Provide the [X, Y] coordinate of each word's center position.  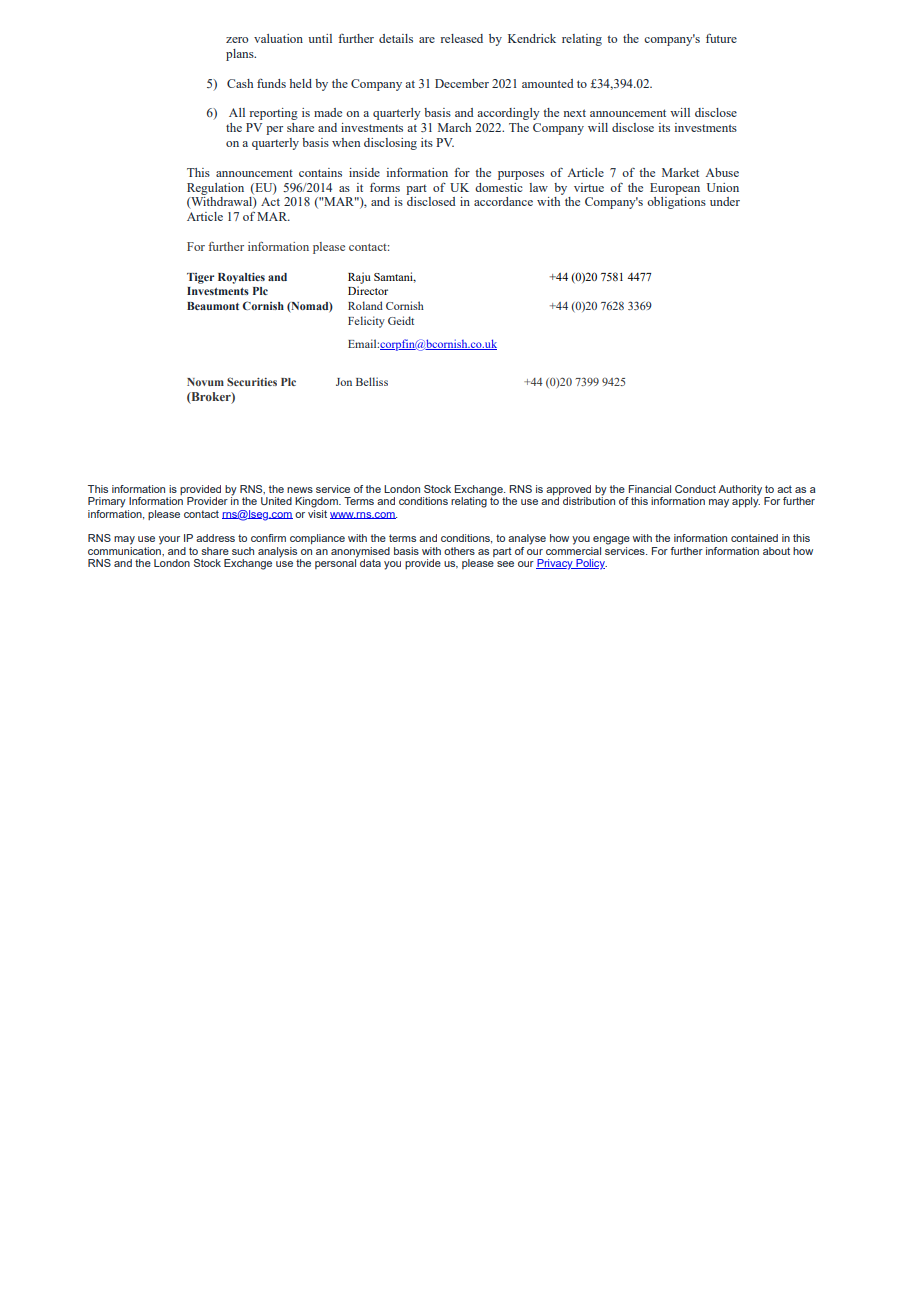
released [462, 38]
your [169, 540]
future [721, 38]
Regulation [215, 189]
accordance [503, 201]
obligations [676, 203]
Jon [344, 382]
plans [241, 55]
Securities [252, 381]
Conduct [695, 489]
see [505, 564]
